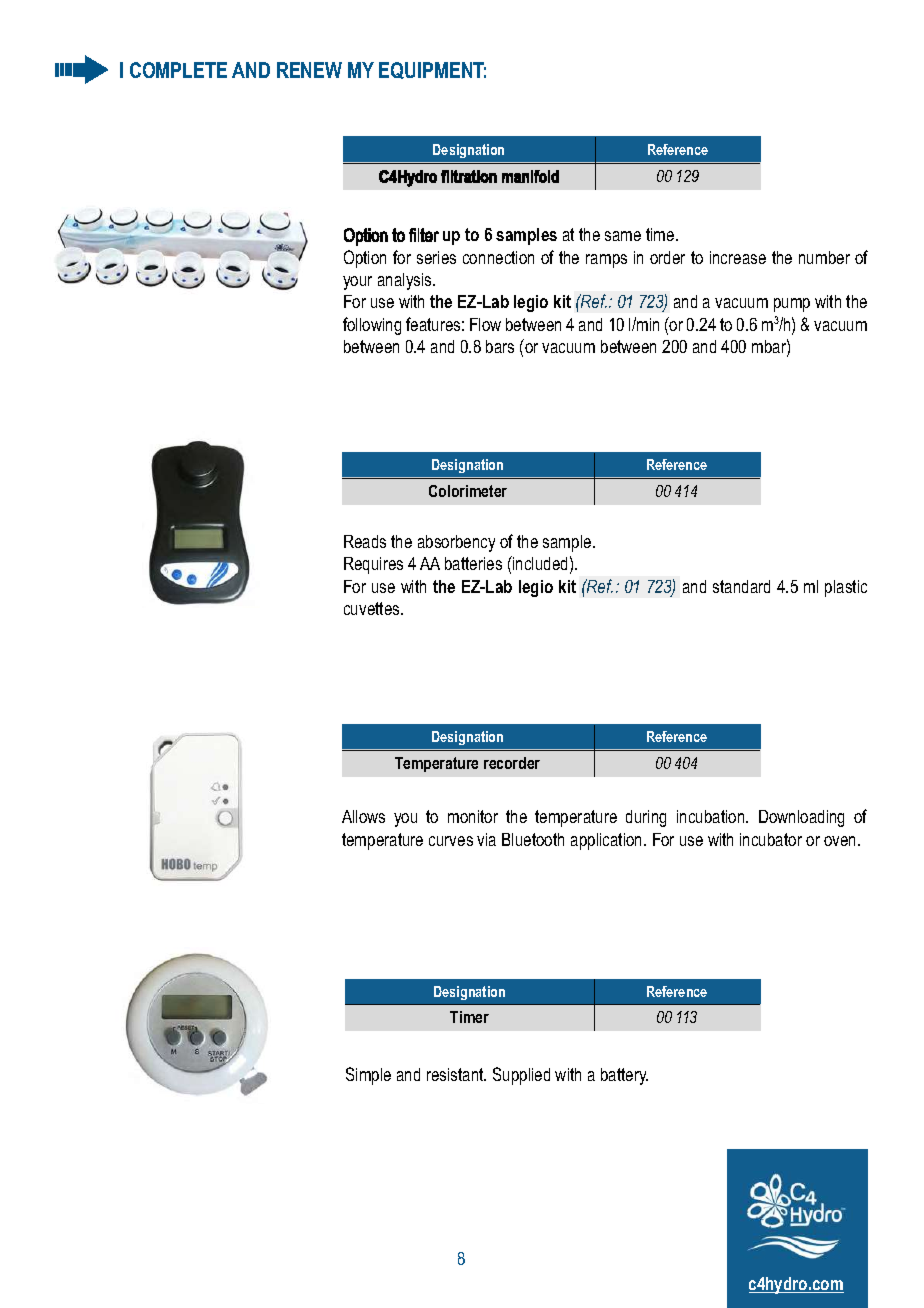  What do you see at coordinates (309, 70) in the image?
I see `RENEW` at bounding box center [309, 70].
